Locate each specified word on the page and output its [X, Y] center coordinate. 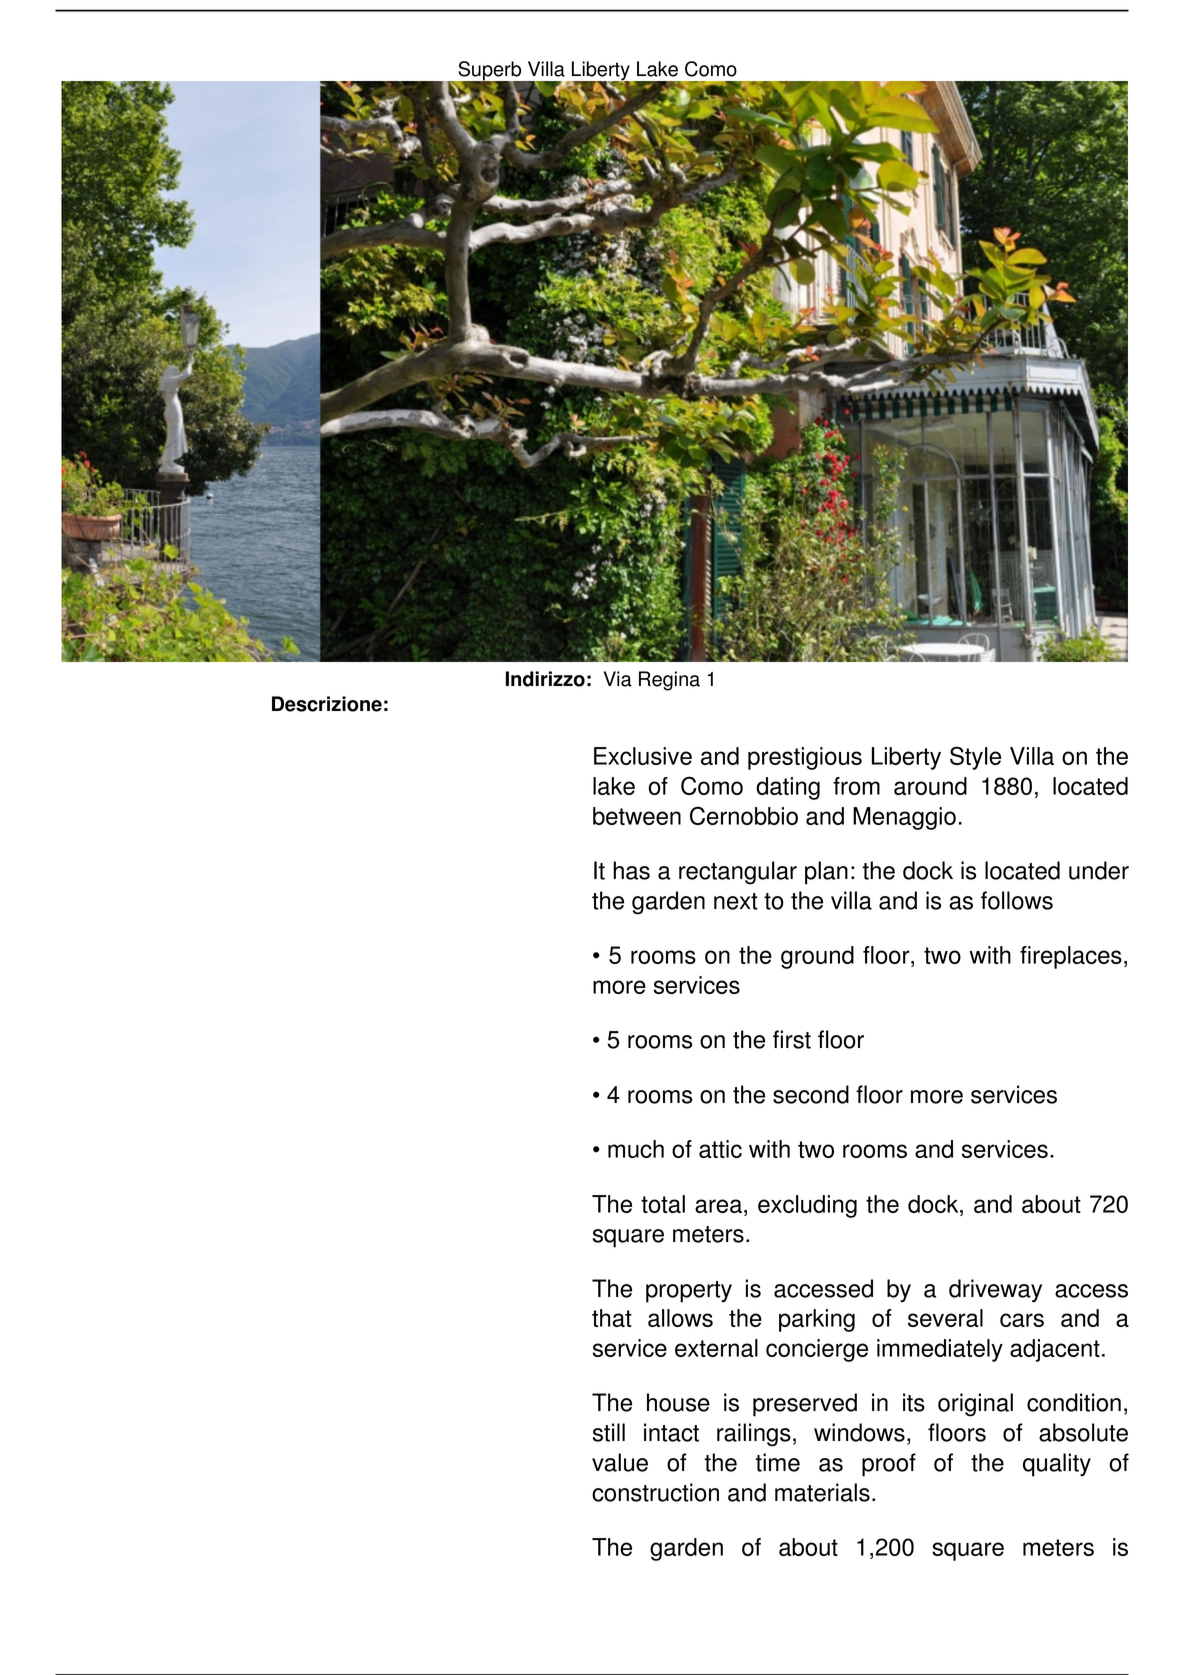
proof [889, 1465]
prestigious [805, 758]
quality [1057, 1465]
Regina [669, 681]
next [736, 901]
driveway [995, 1291]
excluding [807, 1206]
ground [817, 957]
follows [1017, 900]
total [663, 1204]
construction [655, 1492]
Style [975, 758]
